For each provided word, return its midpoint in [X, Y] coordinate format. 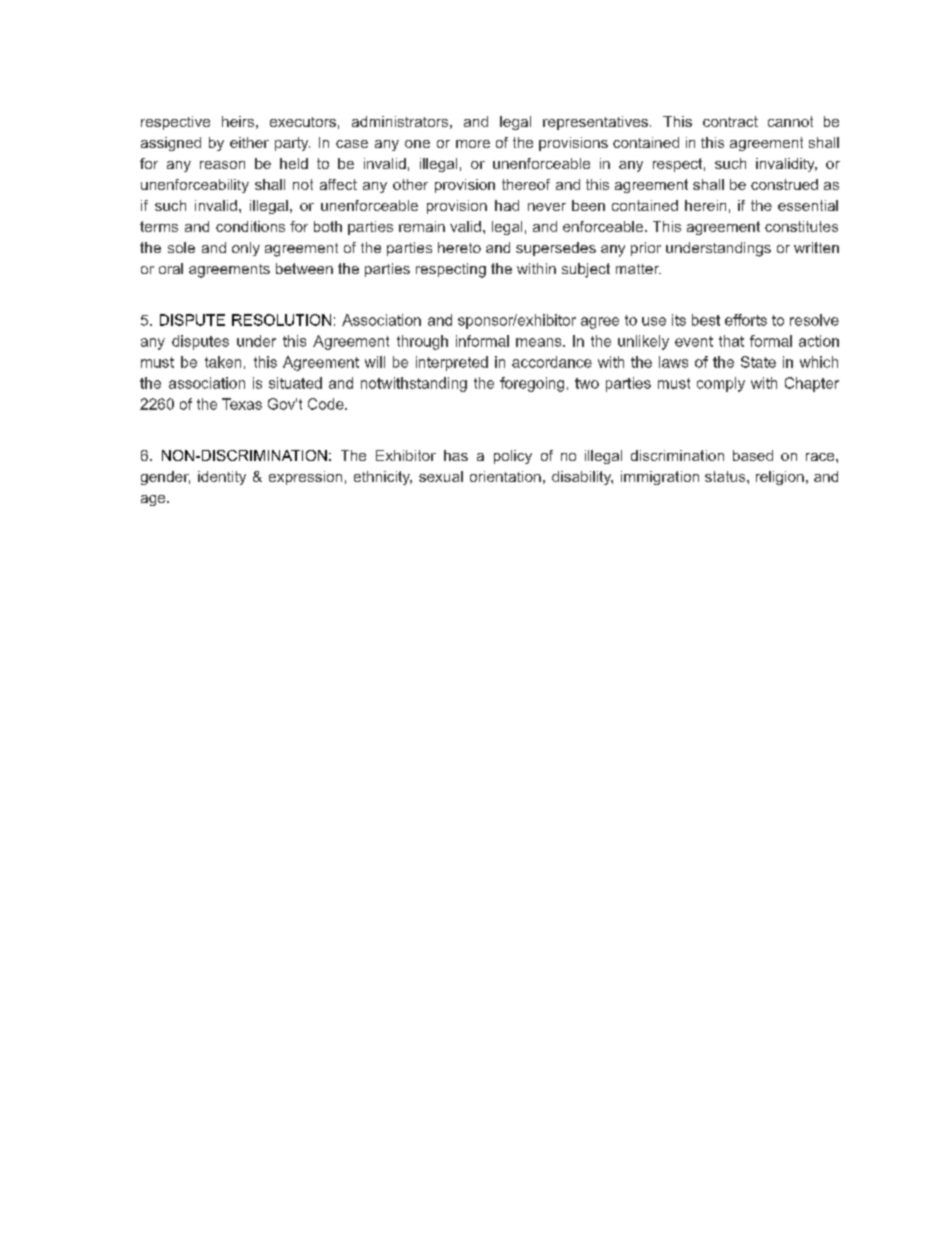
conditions [250, 226]
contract [730, 121]
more [473, 144]
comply [721, 384]
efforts [746, 320]
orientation [505, 476]
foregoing [532, 384]
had [507, 205]
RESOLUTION [281, 320]
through [422, 342]
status [726, 476]
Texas [242, 404]
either [249, 142]
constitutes [801, 226]
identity [222, 478]
